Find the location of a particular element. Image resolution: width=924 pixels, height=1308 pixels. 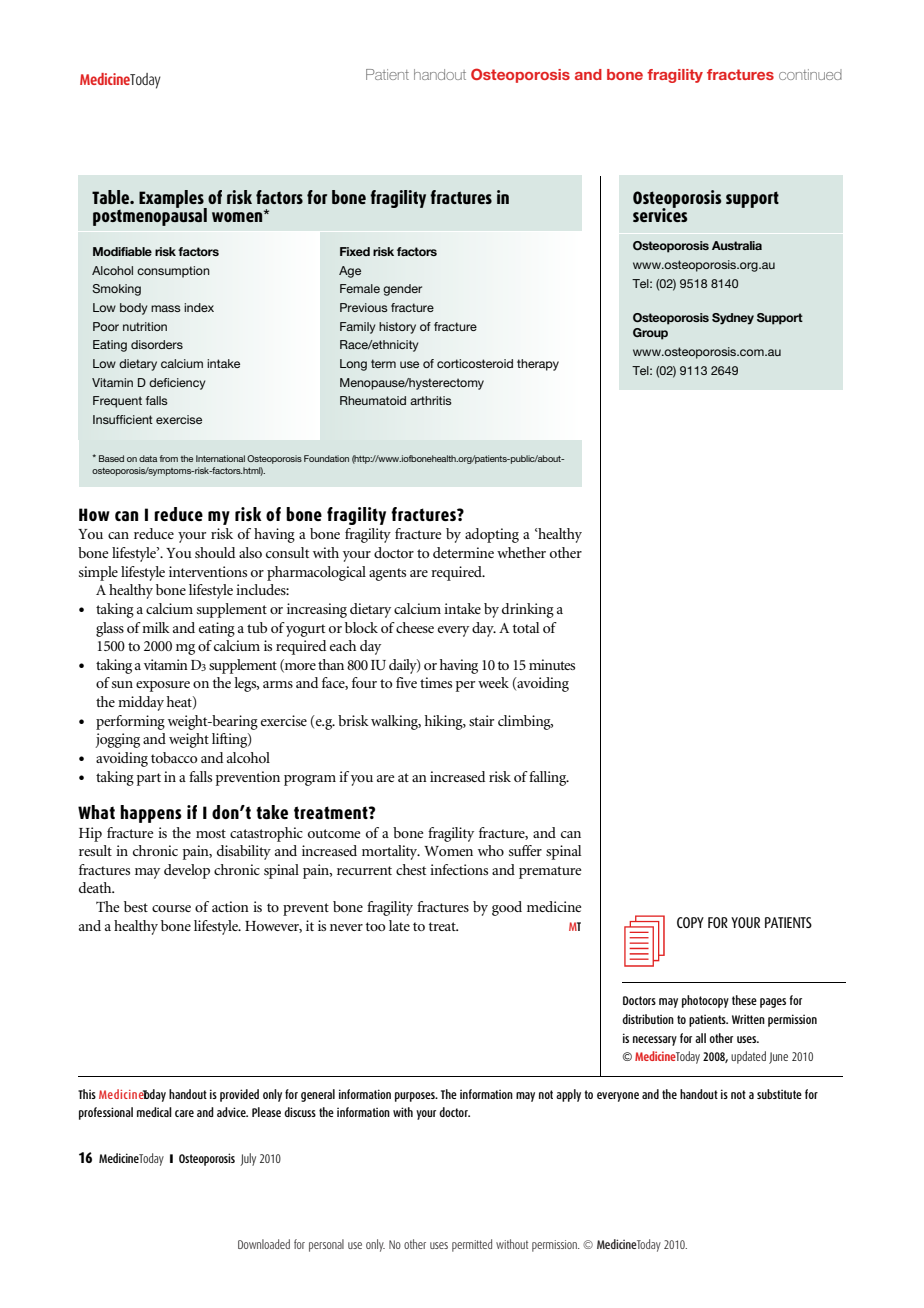

Examples is located at coordinates (172, 200).
